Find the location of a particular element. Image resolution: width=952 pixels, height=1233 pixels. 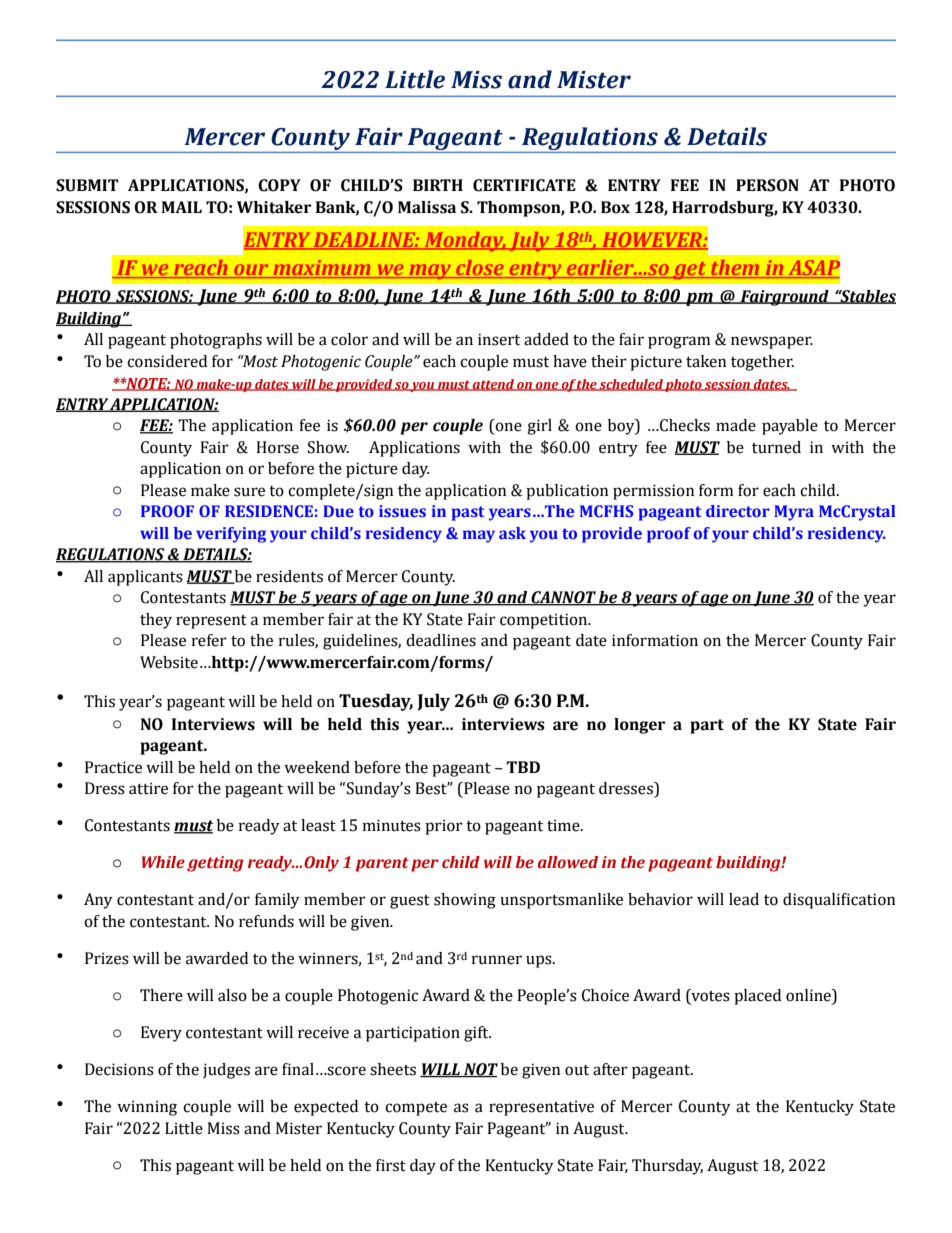

competition is located at coordinates (545, 621).
